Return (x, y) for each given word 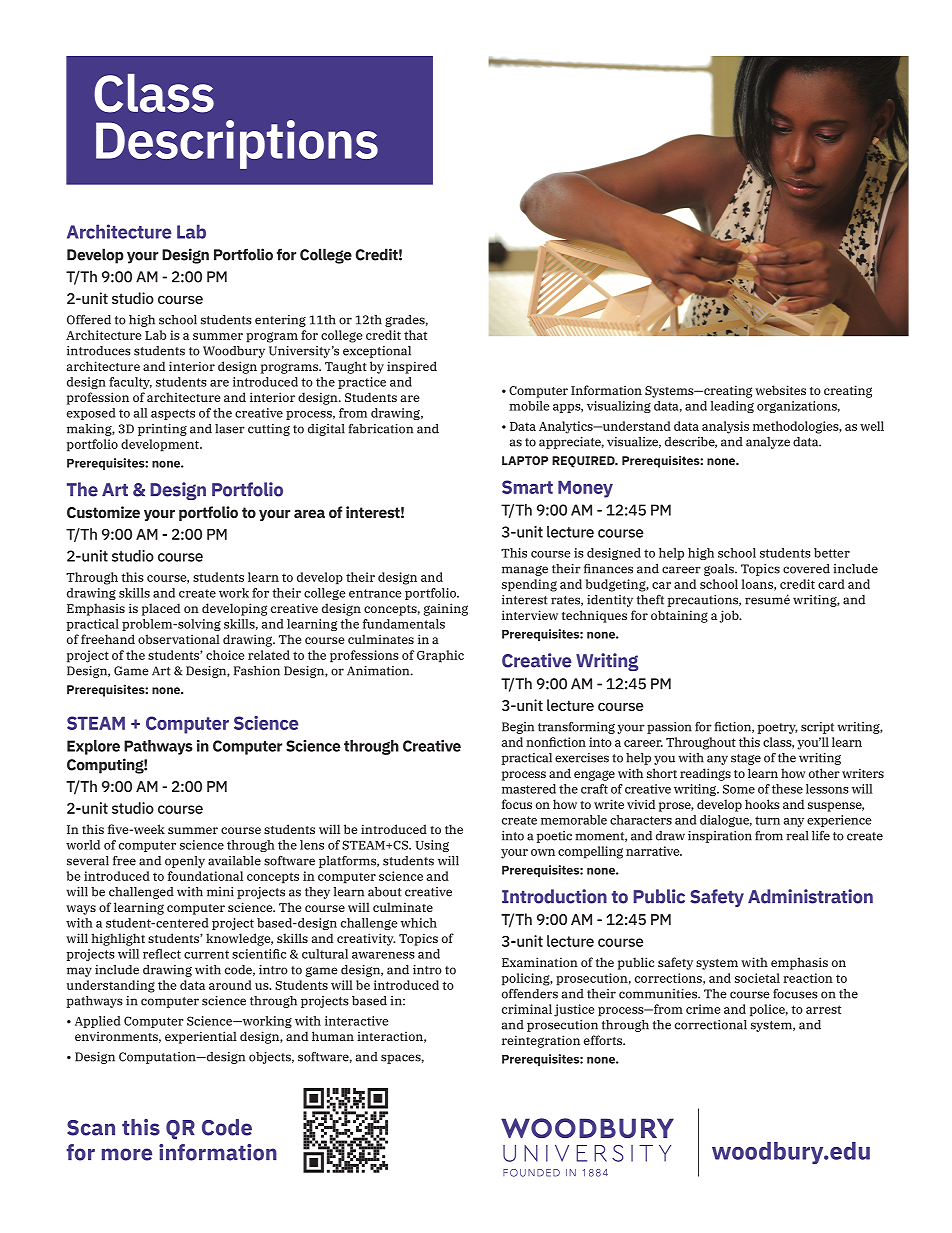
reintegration (541, 1041)
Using (432, 846)
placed (161, 609)
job (730, 616)
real (797, 836)
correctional (711, 1025)
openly (185, 862)
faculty (130, 383)
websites (780, 390)
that (415, 335)
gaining (446, 609)
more (127, 1154)
